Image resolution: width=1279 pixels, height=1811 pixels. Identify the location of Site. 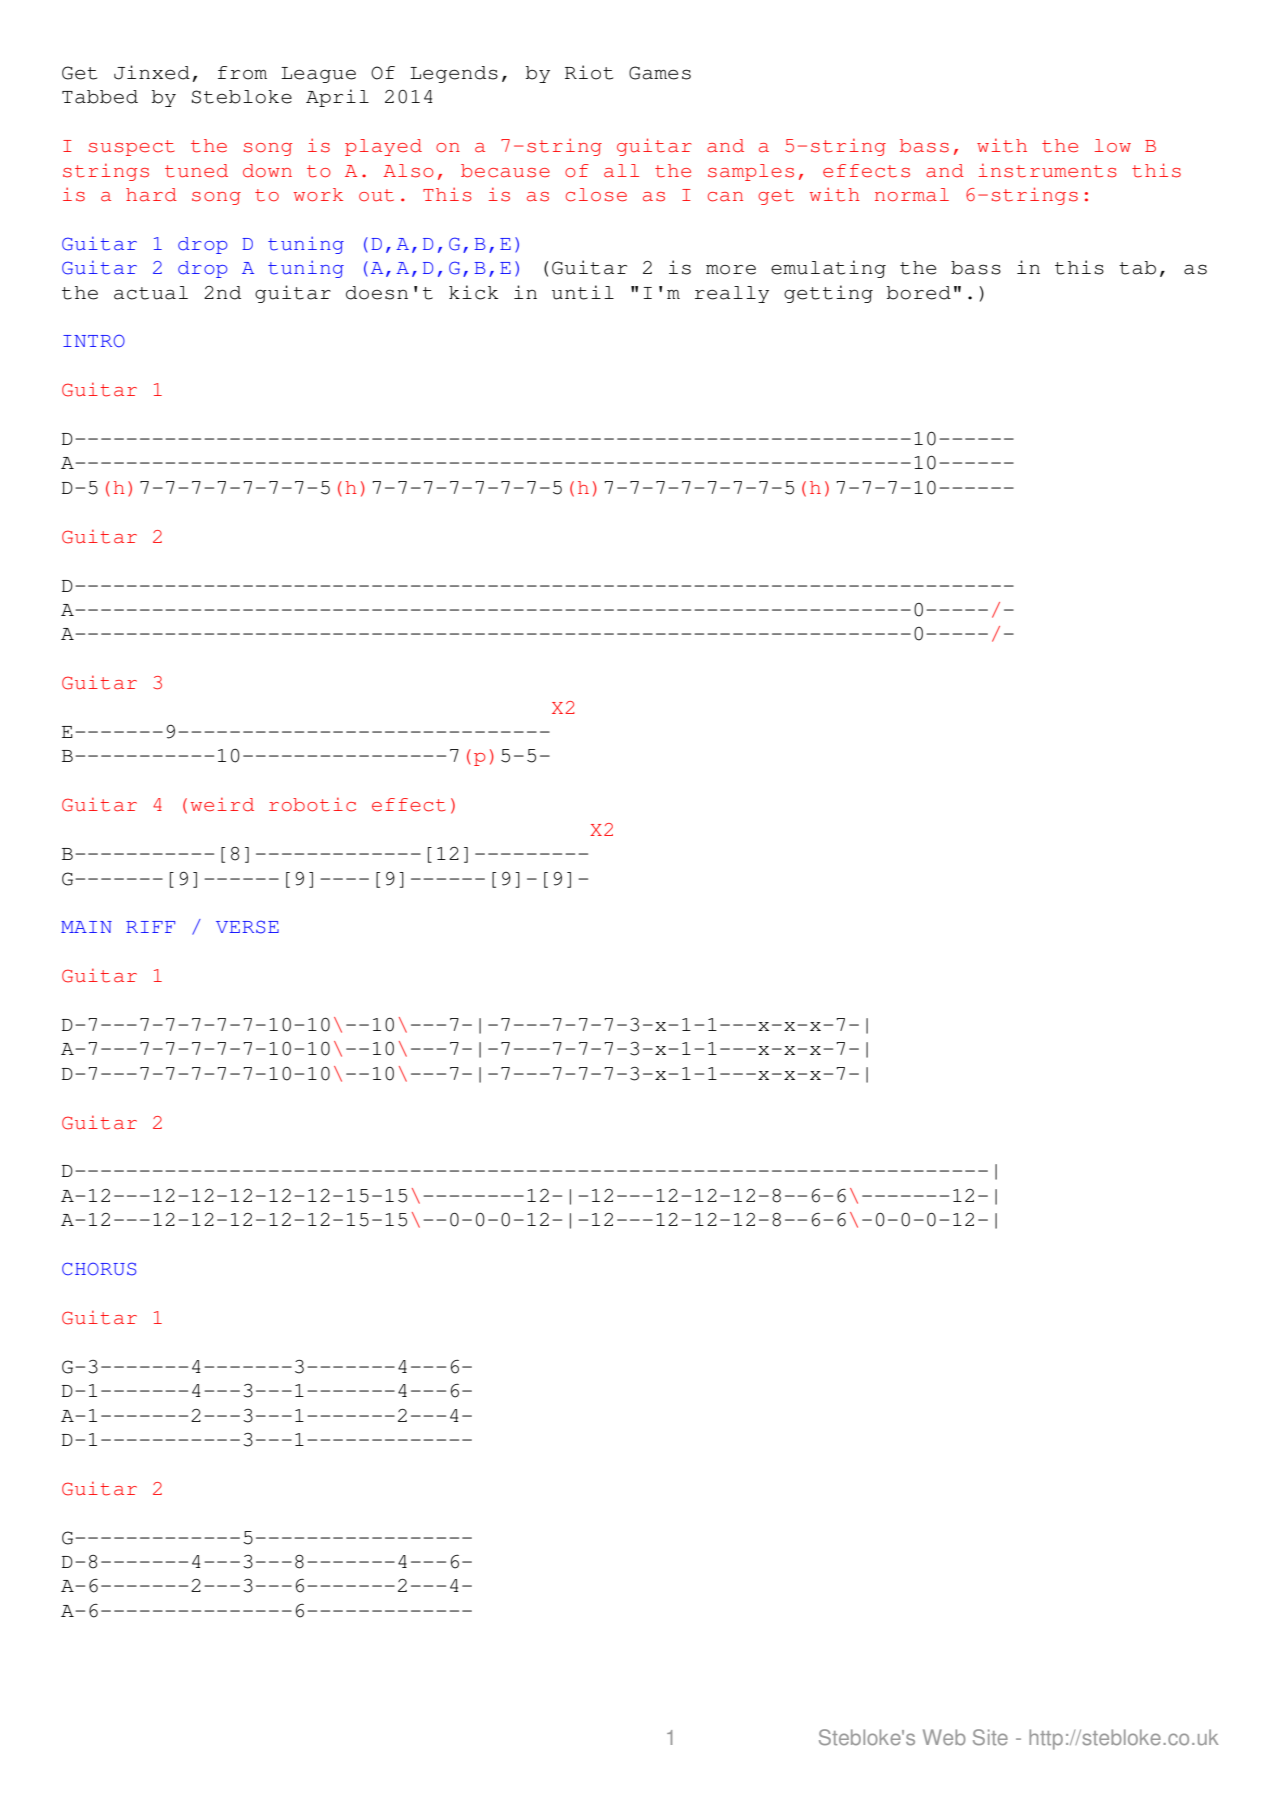
(990, 1737).
